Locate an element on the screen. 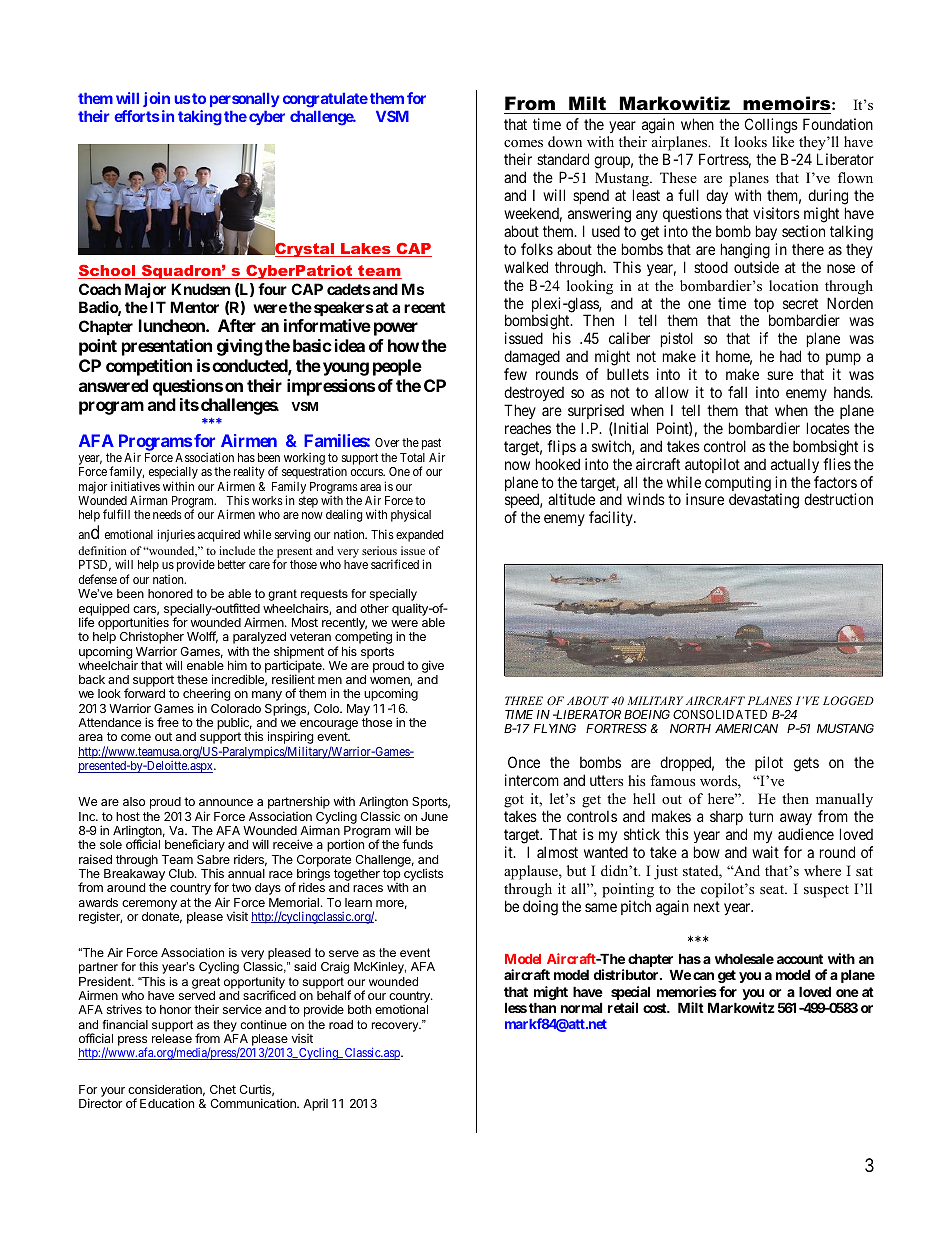 This screenshot has width=952, height=1233. other is located at coordinates (374, 608).
